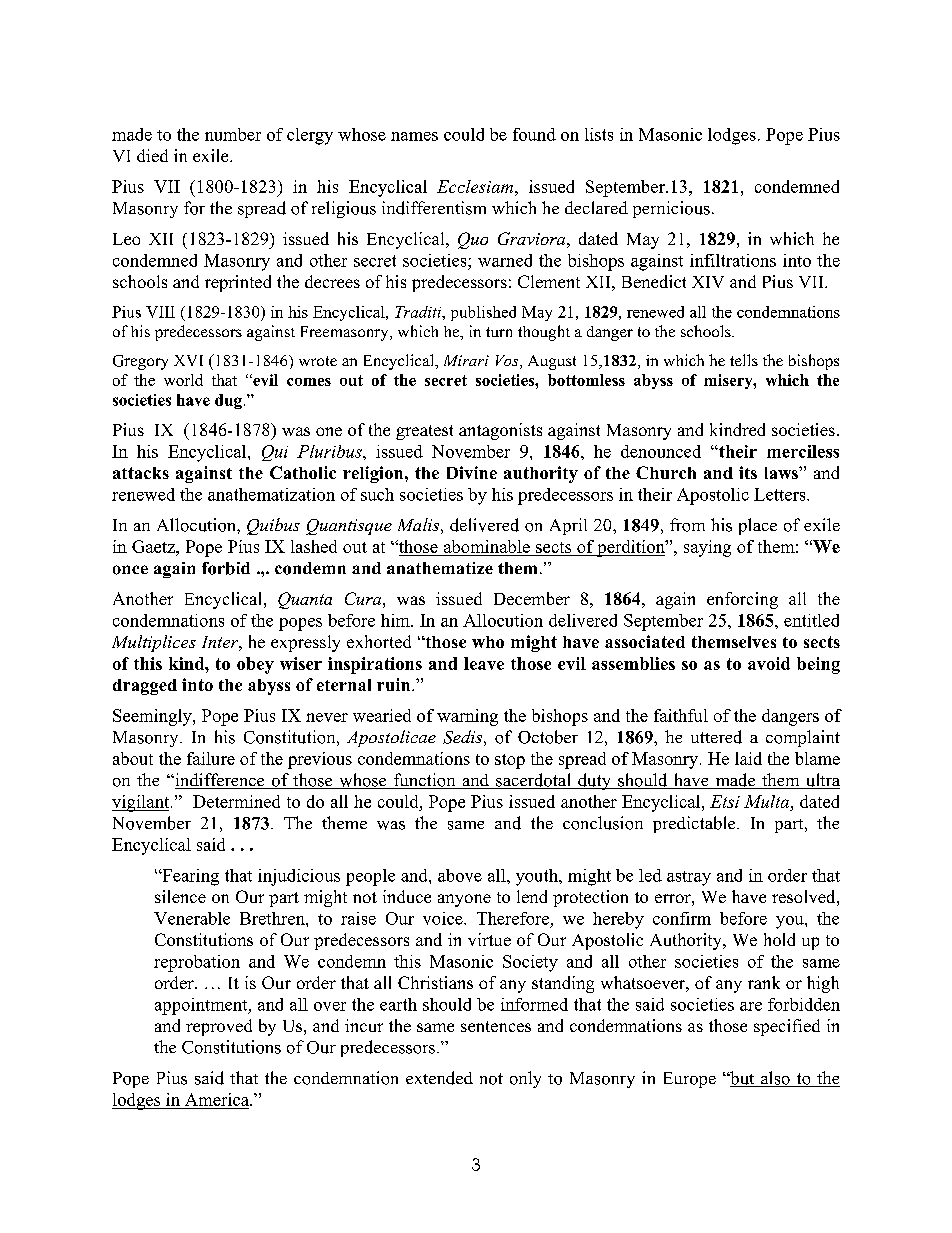  I want to click on names, so click(414, 136).
